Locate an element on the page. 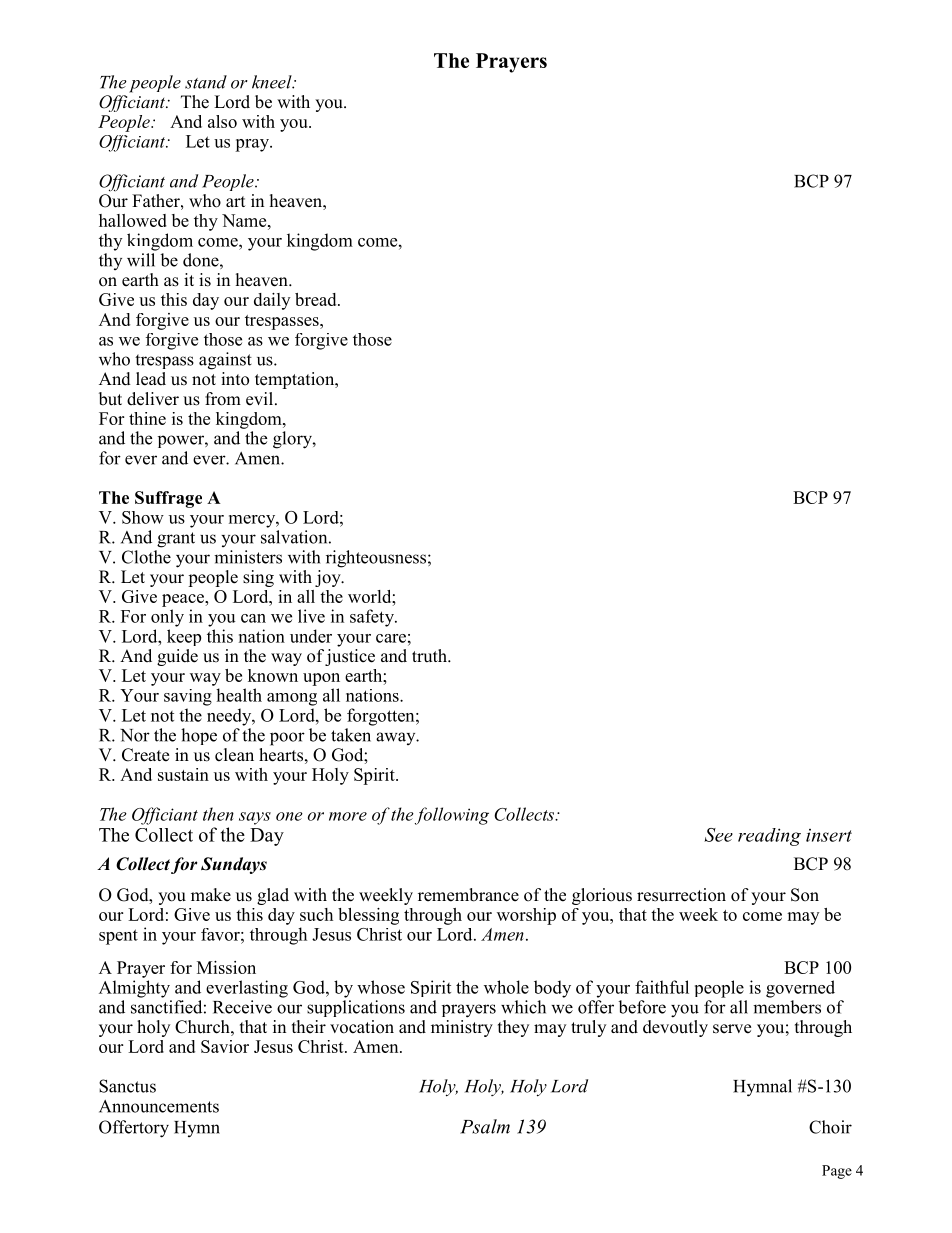 This image has width=952, height=1233. truth is located at coordinates (430, 656).
